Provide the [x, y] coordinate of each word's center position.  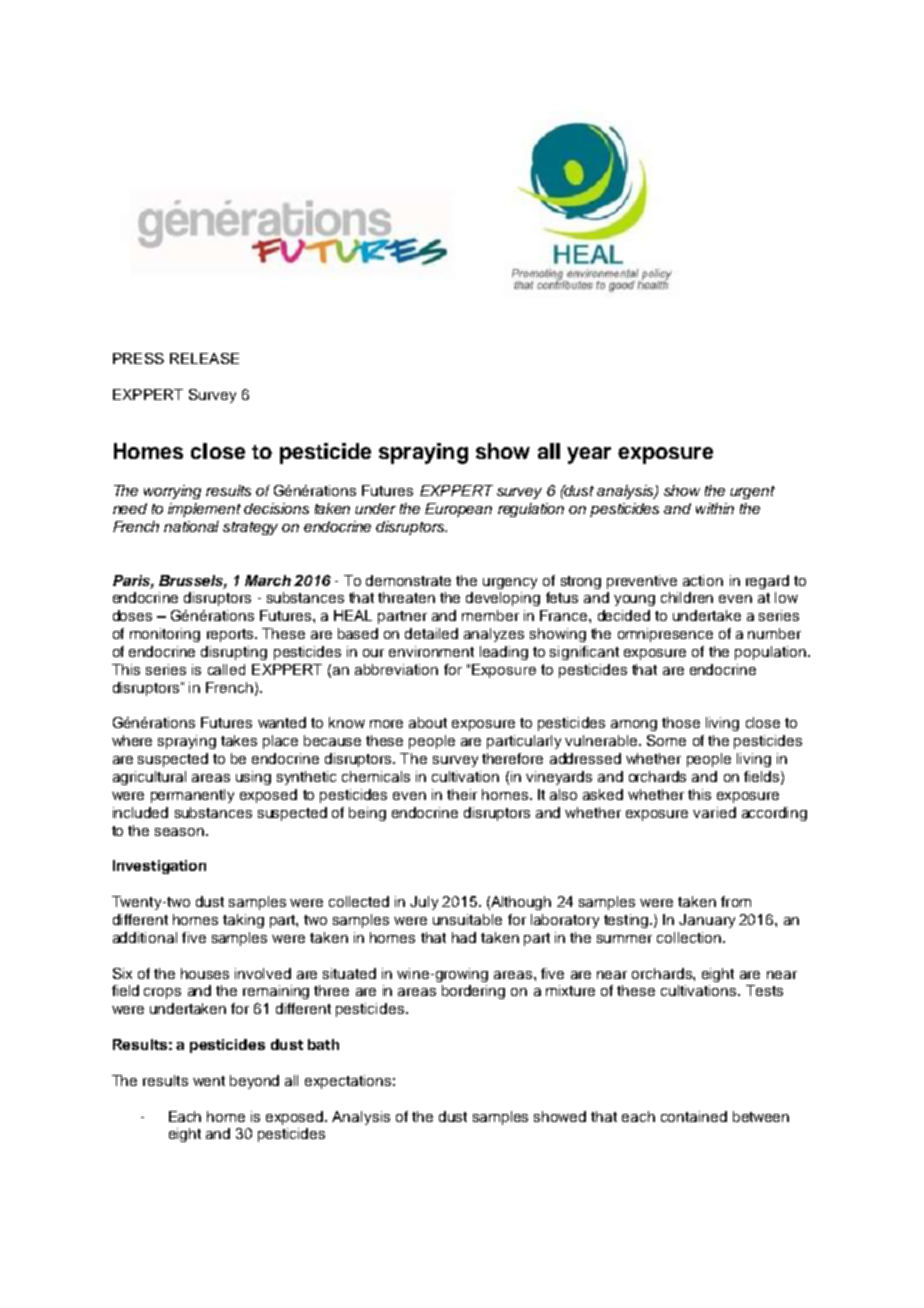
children [687, 597]
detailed [431, 633]
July [424, 903]
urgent [752, 492]
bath [323, 1044]
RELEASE [204, 358]
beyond [254, 1082]
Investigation [159, 867]
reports [231, 635]
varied [714, 812]
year [589, 455]
